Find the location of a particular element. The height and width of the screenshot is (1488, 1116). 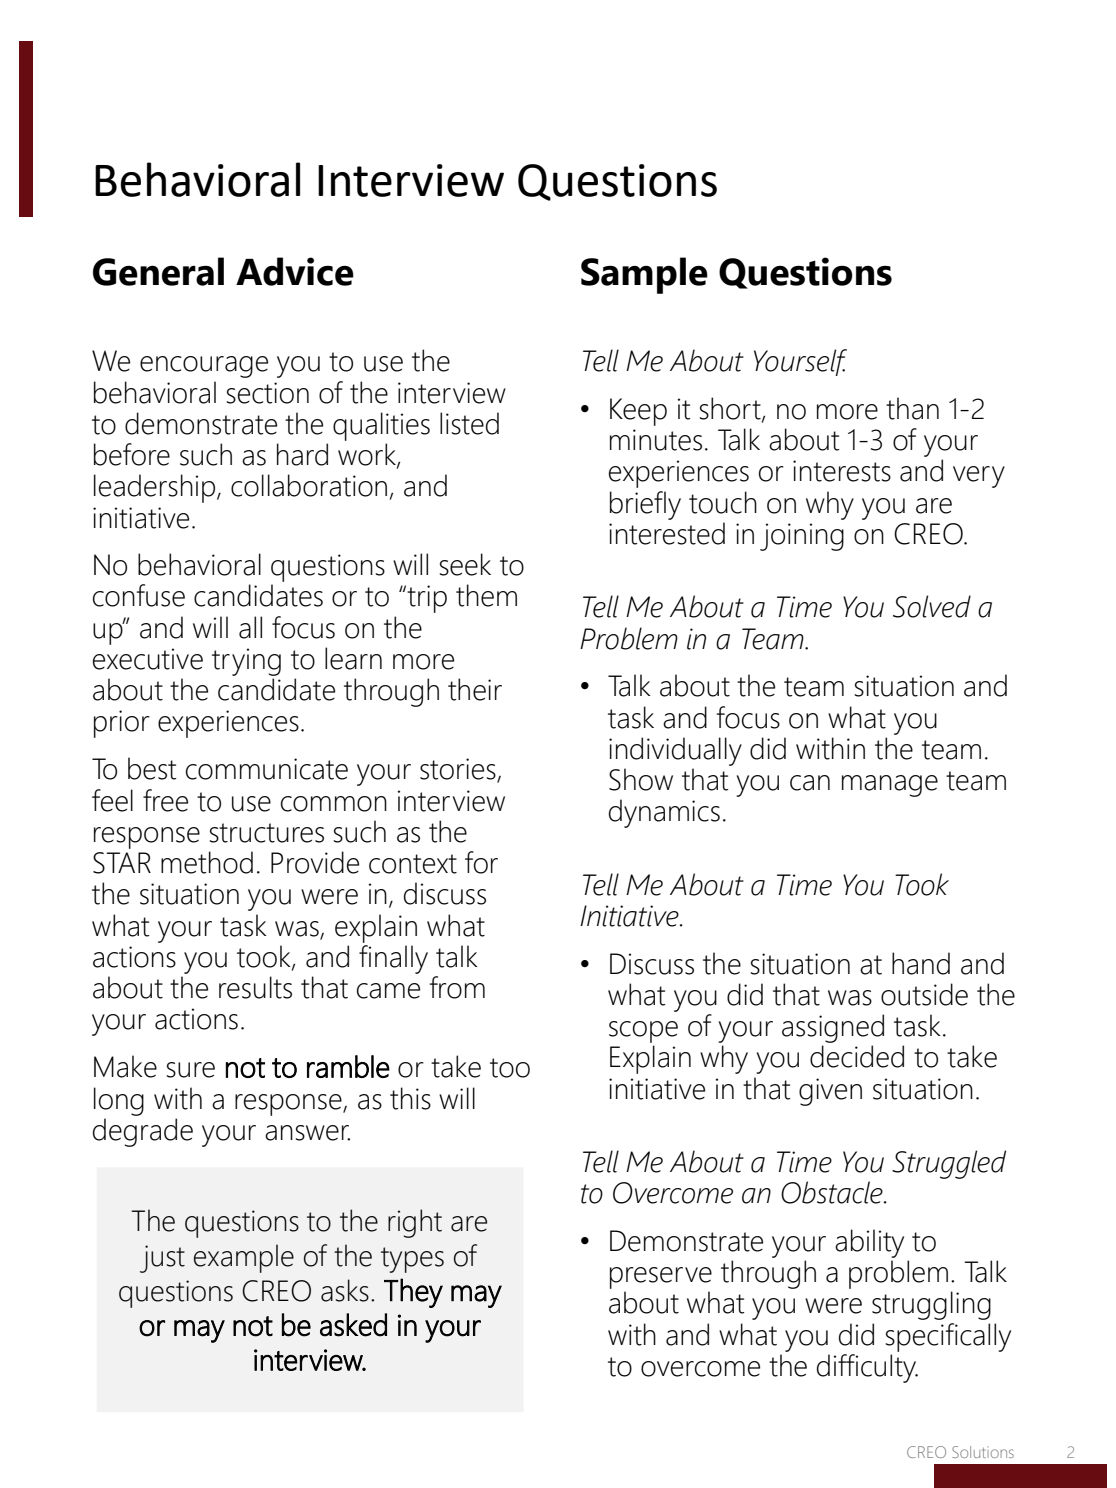

context is located at coordinates (413, 864).
